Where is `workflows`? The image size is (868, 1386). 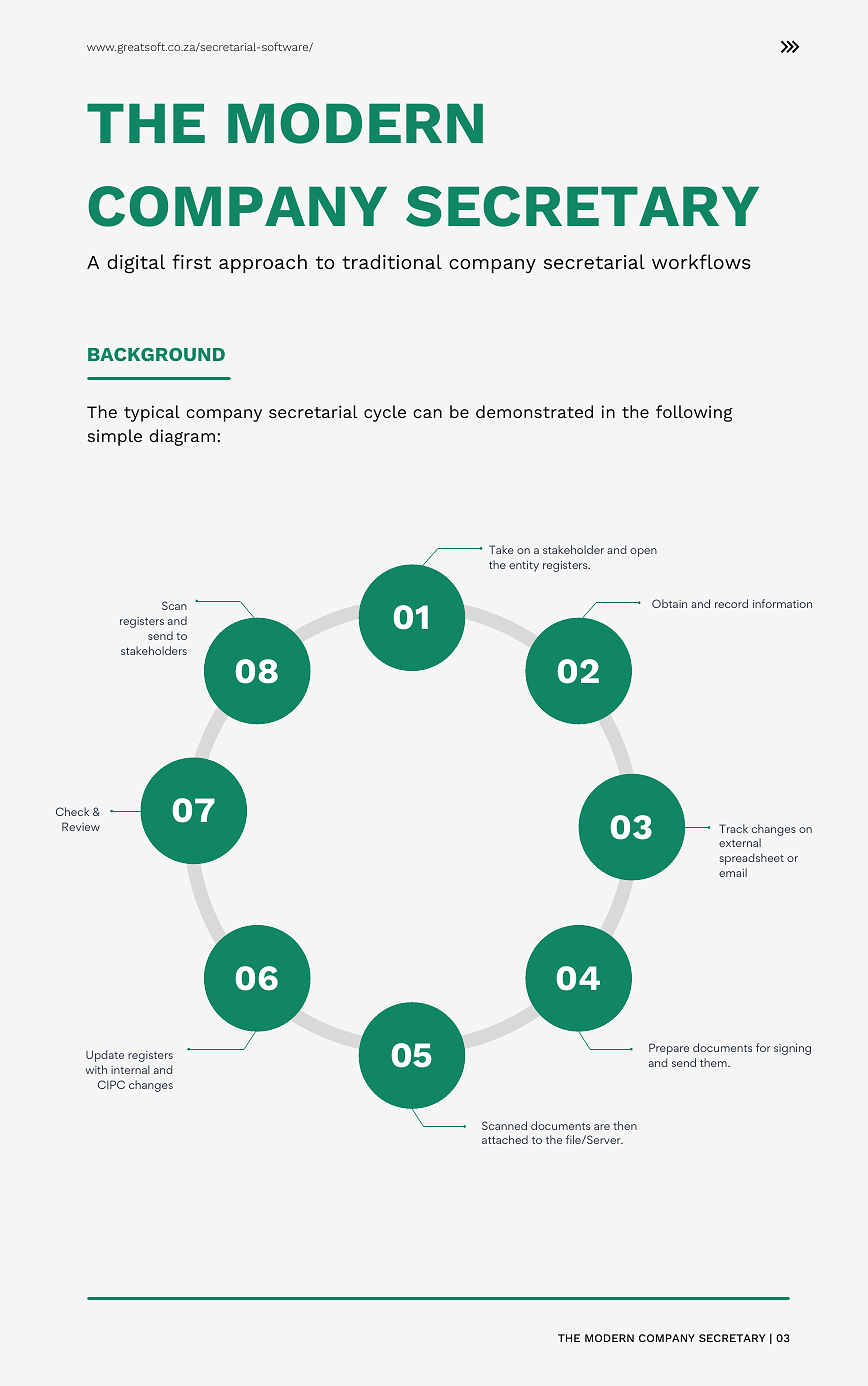
workflows is located at coordinates (701, 261).
